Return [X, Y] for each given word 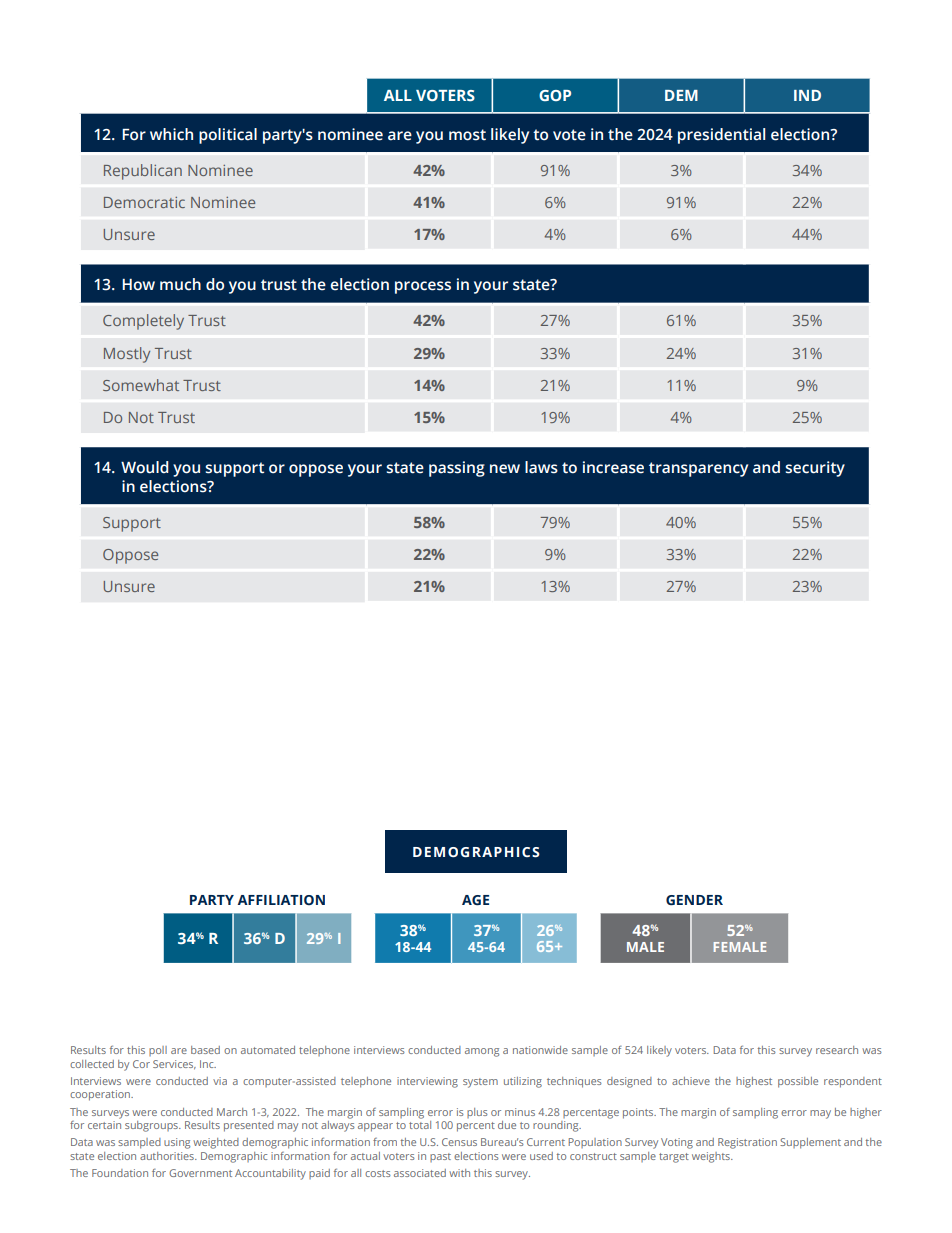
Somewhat [141, 385]
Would [145, 467]
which [171, 134]
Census [459, 1142]
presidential [721, 136]
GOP [555, 95]
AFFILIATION [281, 900]
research [837, 1050]
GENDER [694, 900]
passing [457, 469]
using [177, 1143]
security [815, 469]
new [505, 469]
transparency [698, 469]
